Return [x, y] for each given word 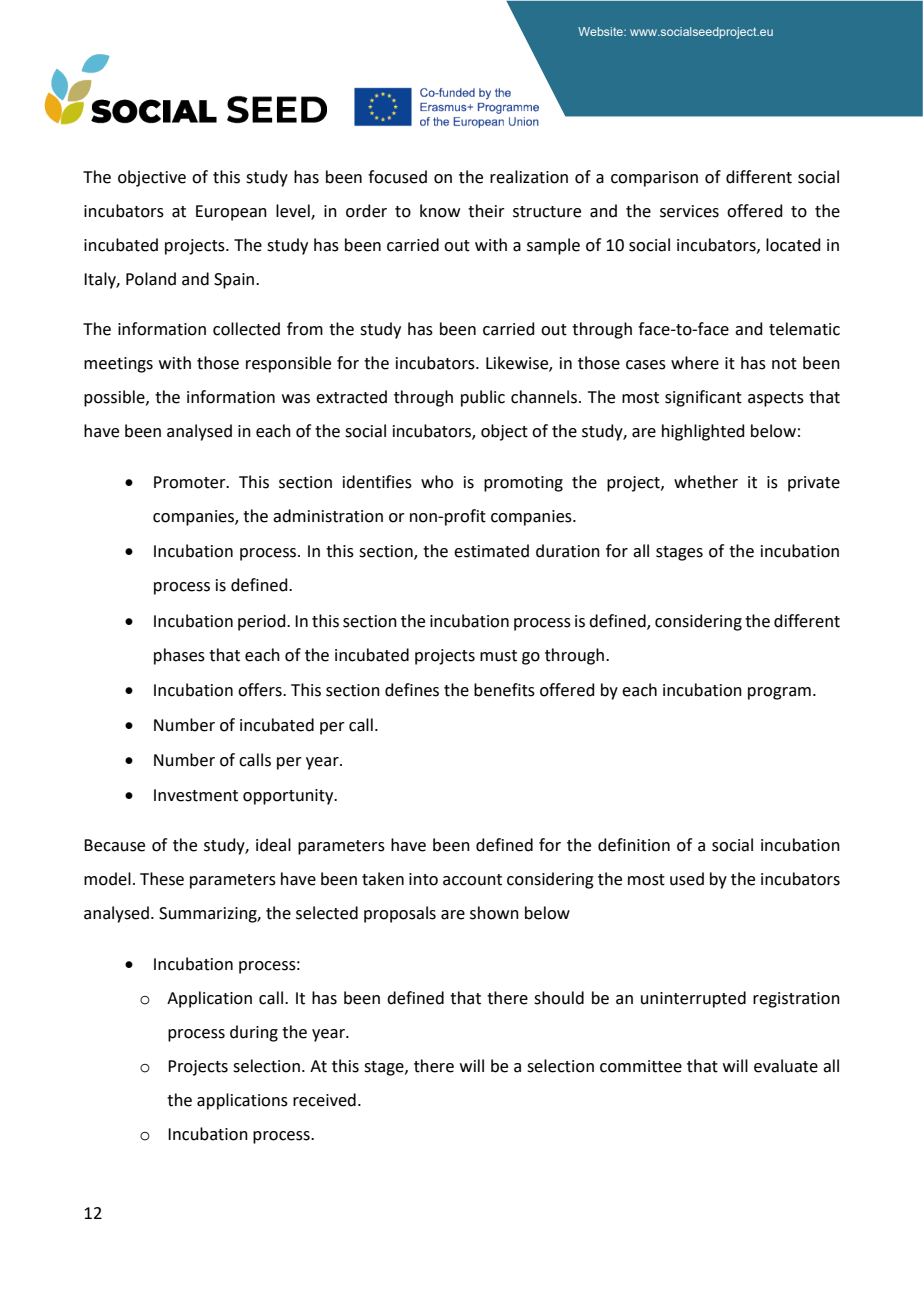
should [559, 998]
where [695, 363]
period [263, 622]
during [254, 1033]
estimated [491, 551]
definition [634, 845]
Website [601, 31]
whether [706, 482]
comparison [654, 179]
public [483, 398]
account [472, 880]
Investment [196, 795]
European [231, 213]
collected [246, 329]
